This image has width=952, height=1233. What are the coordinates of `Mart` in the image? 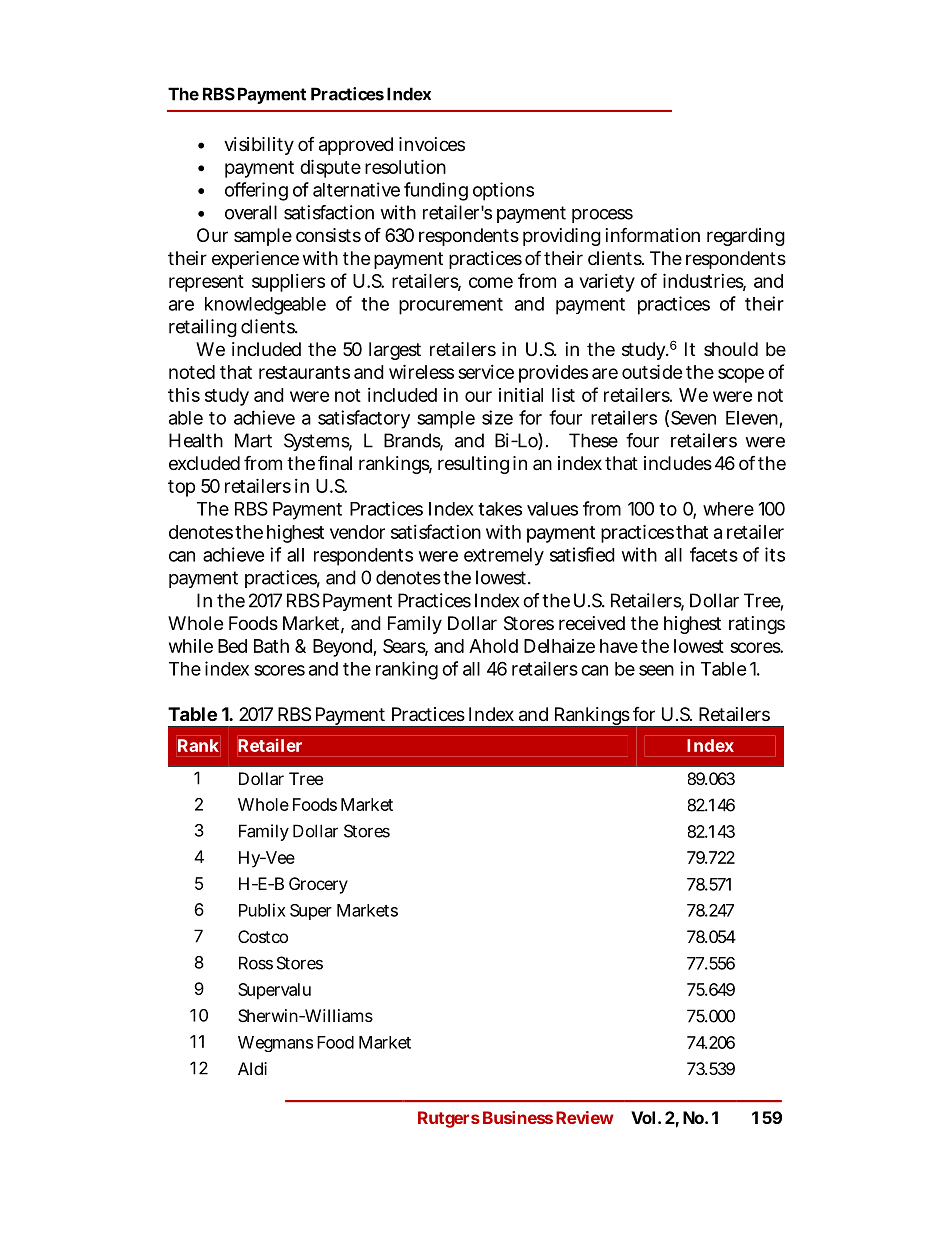 It's located at (253, 440).
